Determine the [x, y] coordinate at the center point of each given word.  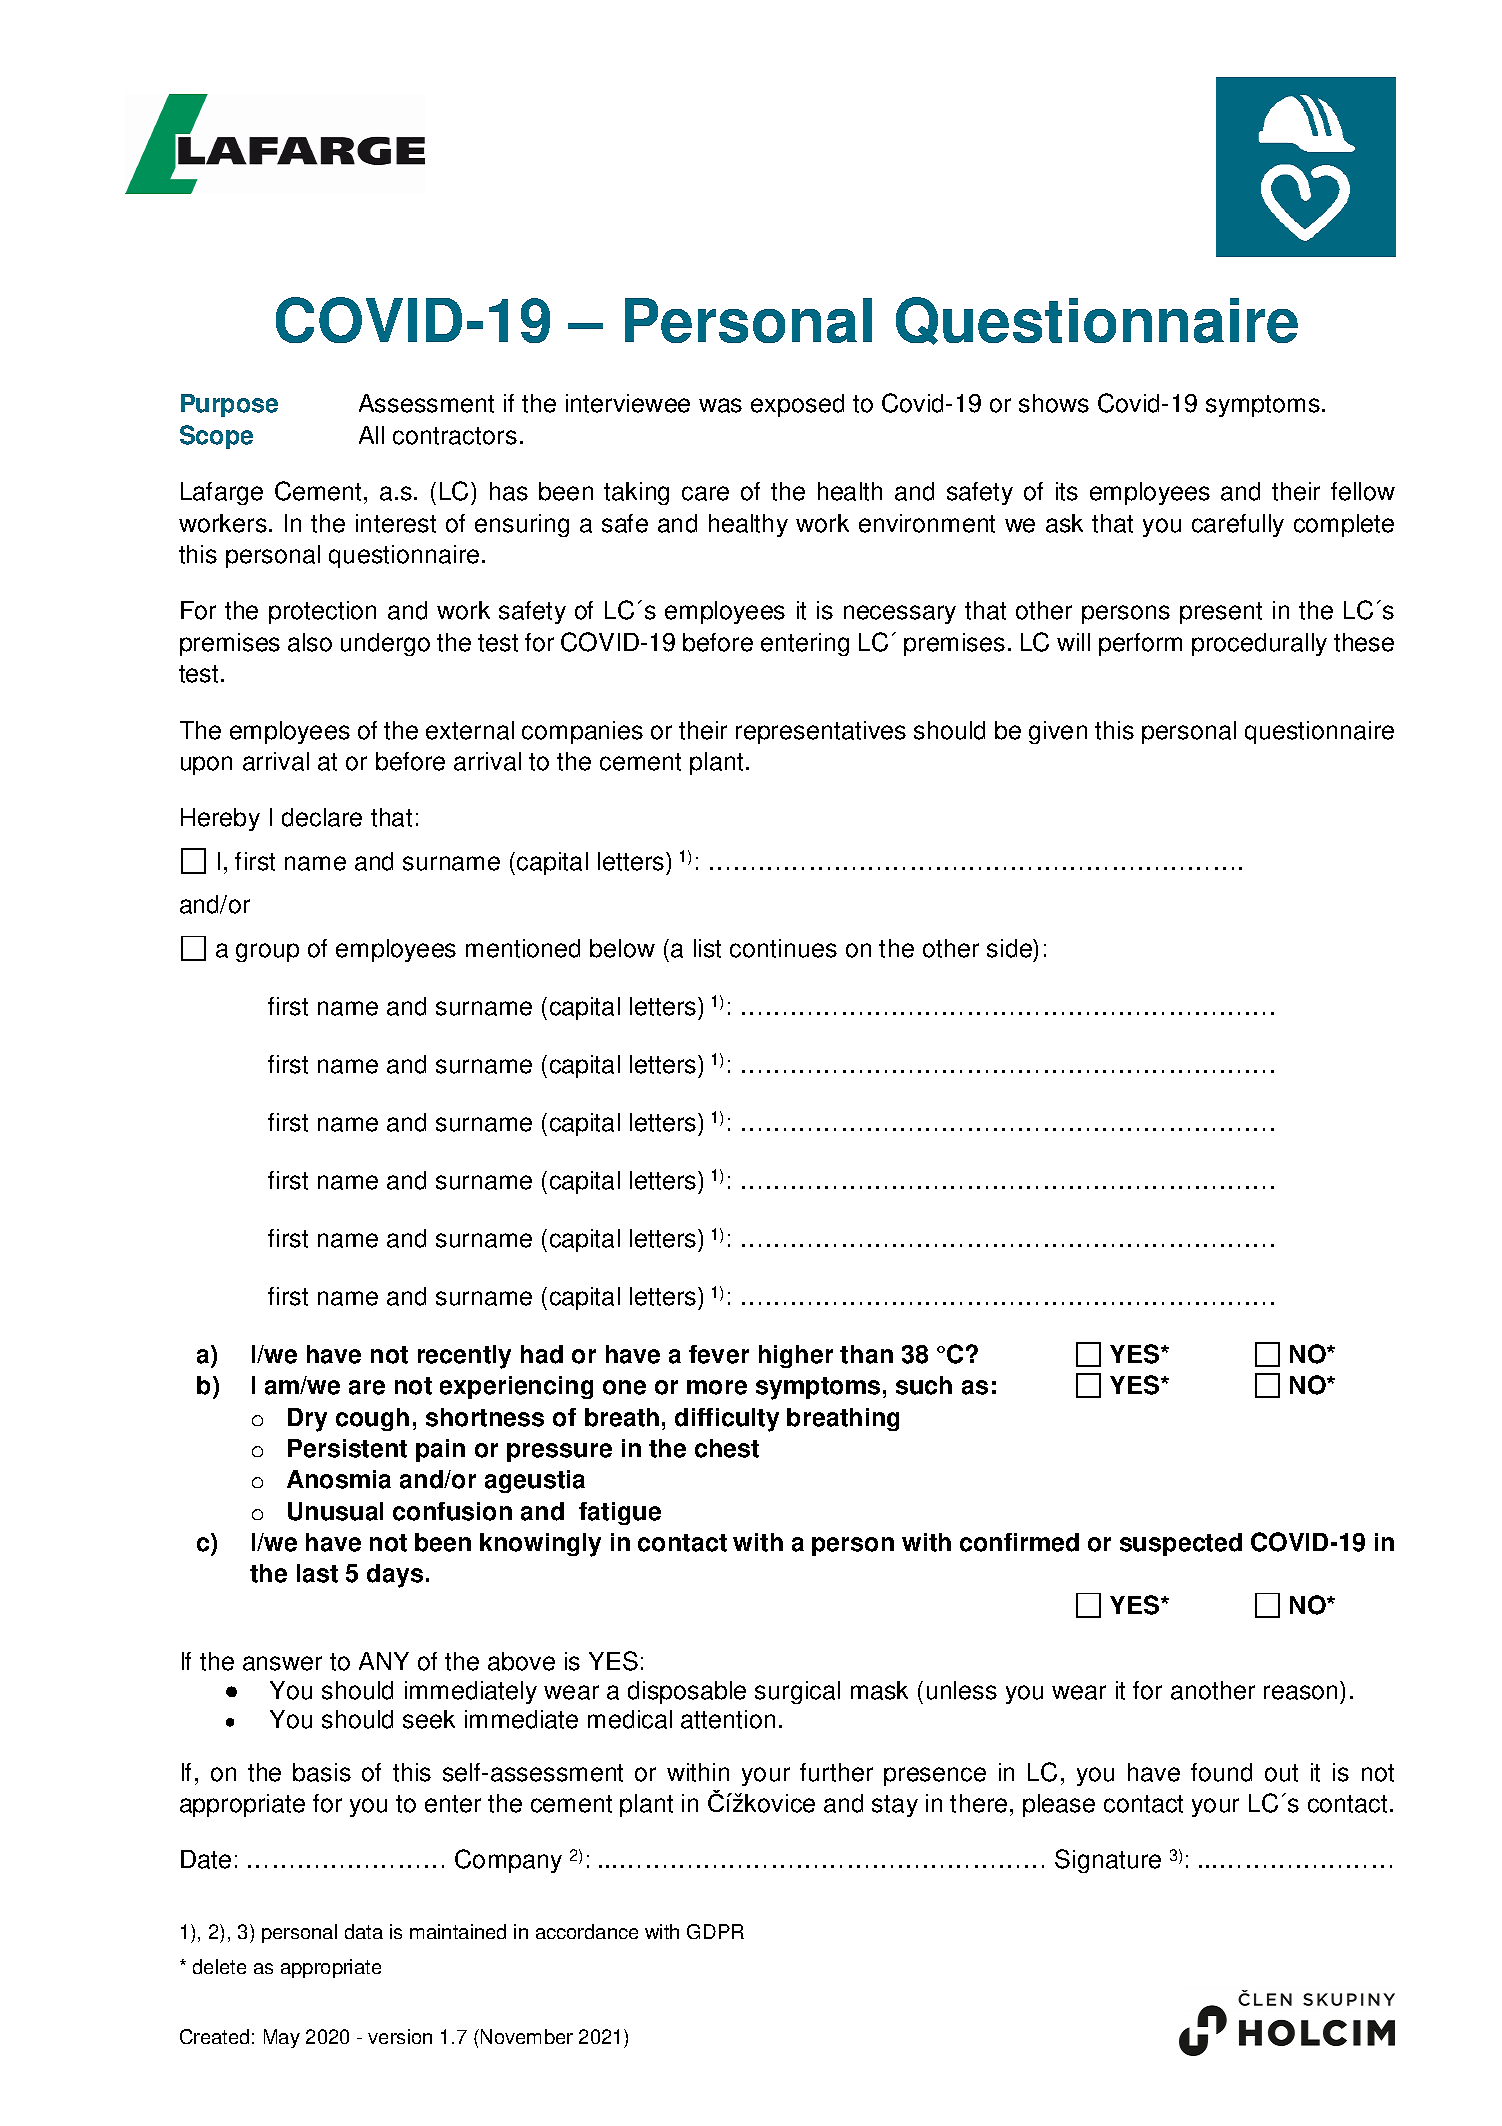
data [364, 1931]
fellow [1363, 491]
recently [464, 1357]
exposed [797, 405]
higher [796, 1356]
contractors [455, 436]
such [924, 1385]
